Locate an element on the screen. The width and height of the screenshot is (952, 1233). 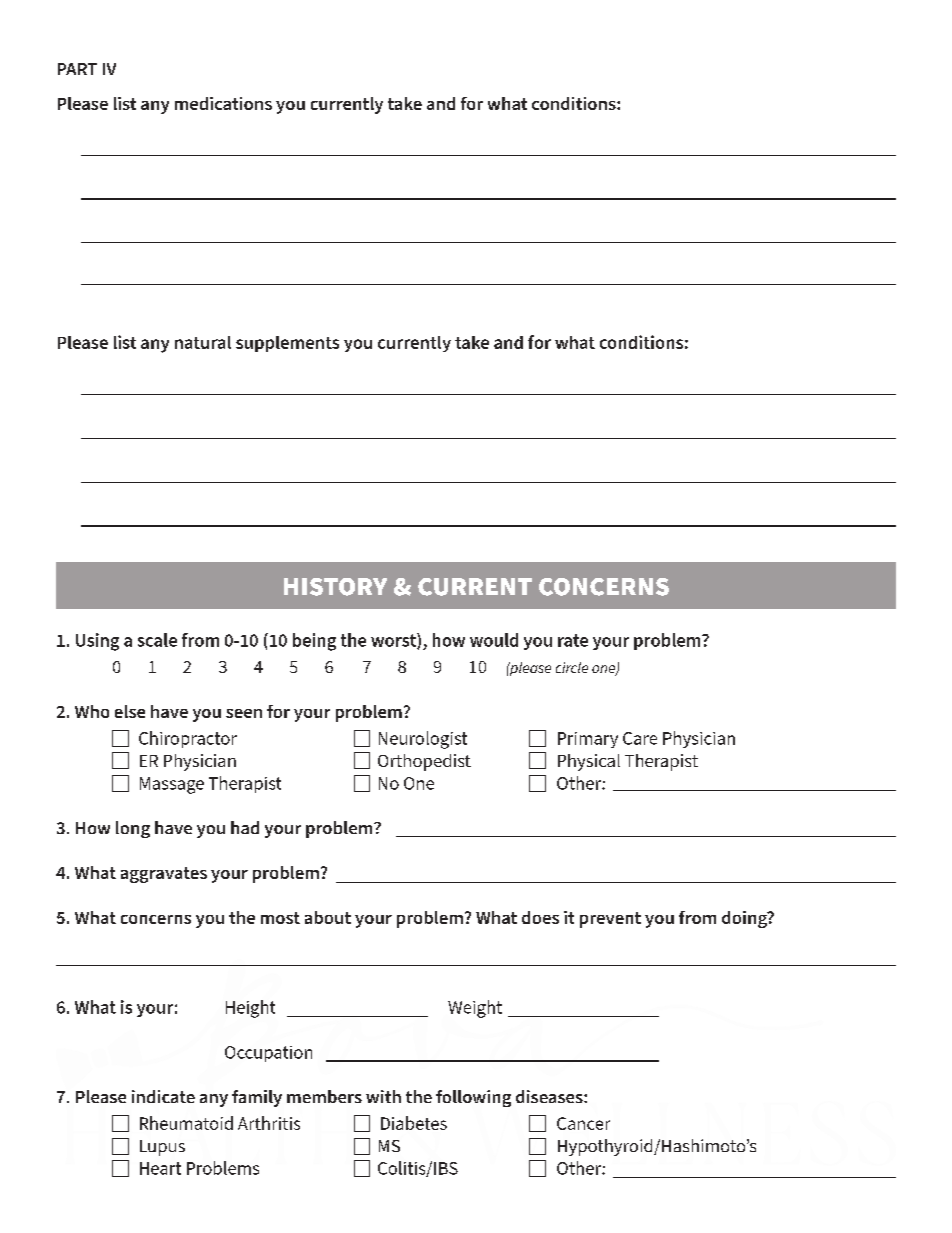
medications is located at coordinates (223, 103).
